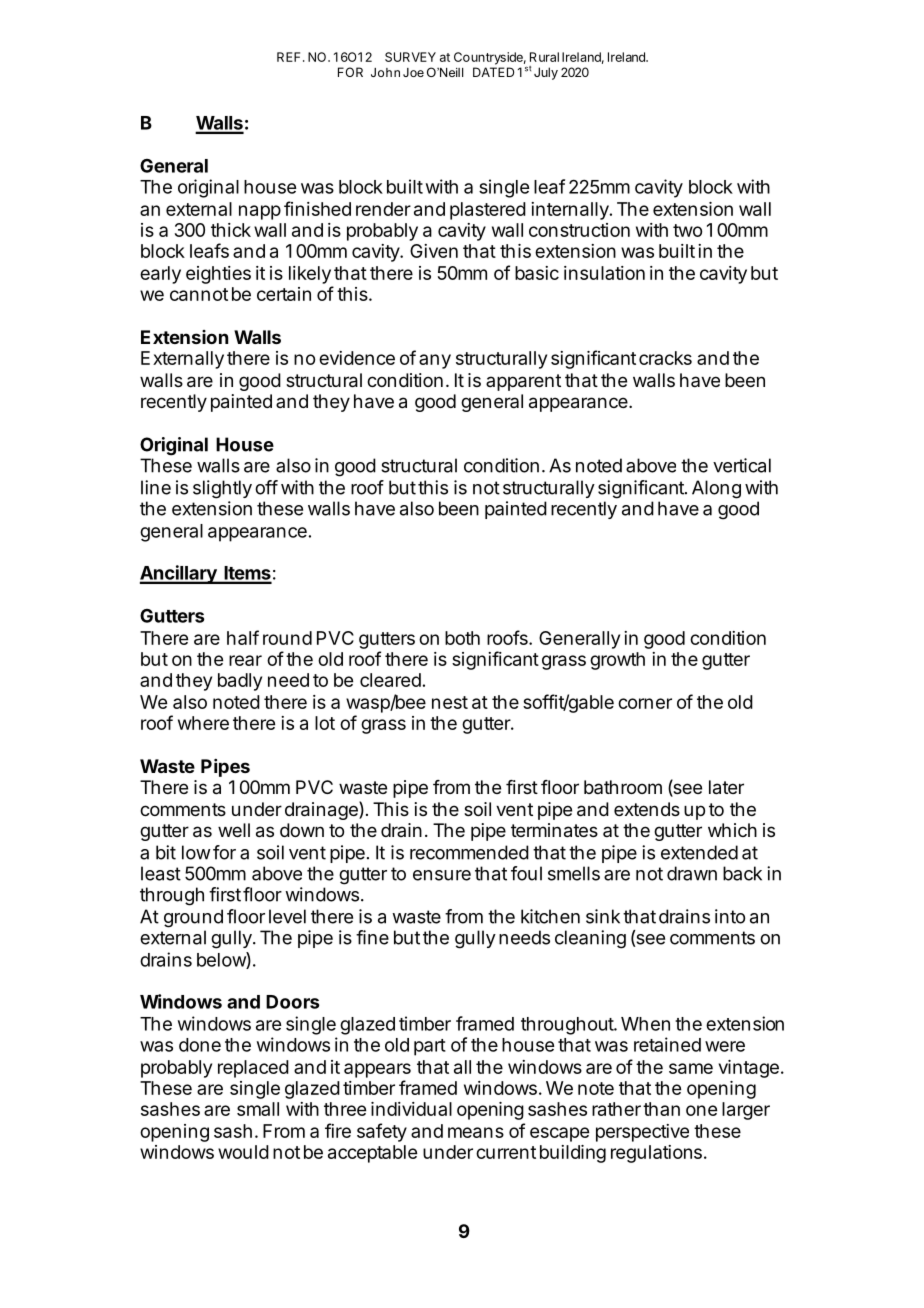 This screenshot has height=1308, width=924. What do you see at coordinates (476, 1132) in the screenshot?
I see `means` at bounding box center [476, 1132].
